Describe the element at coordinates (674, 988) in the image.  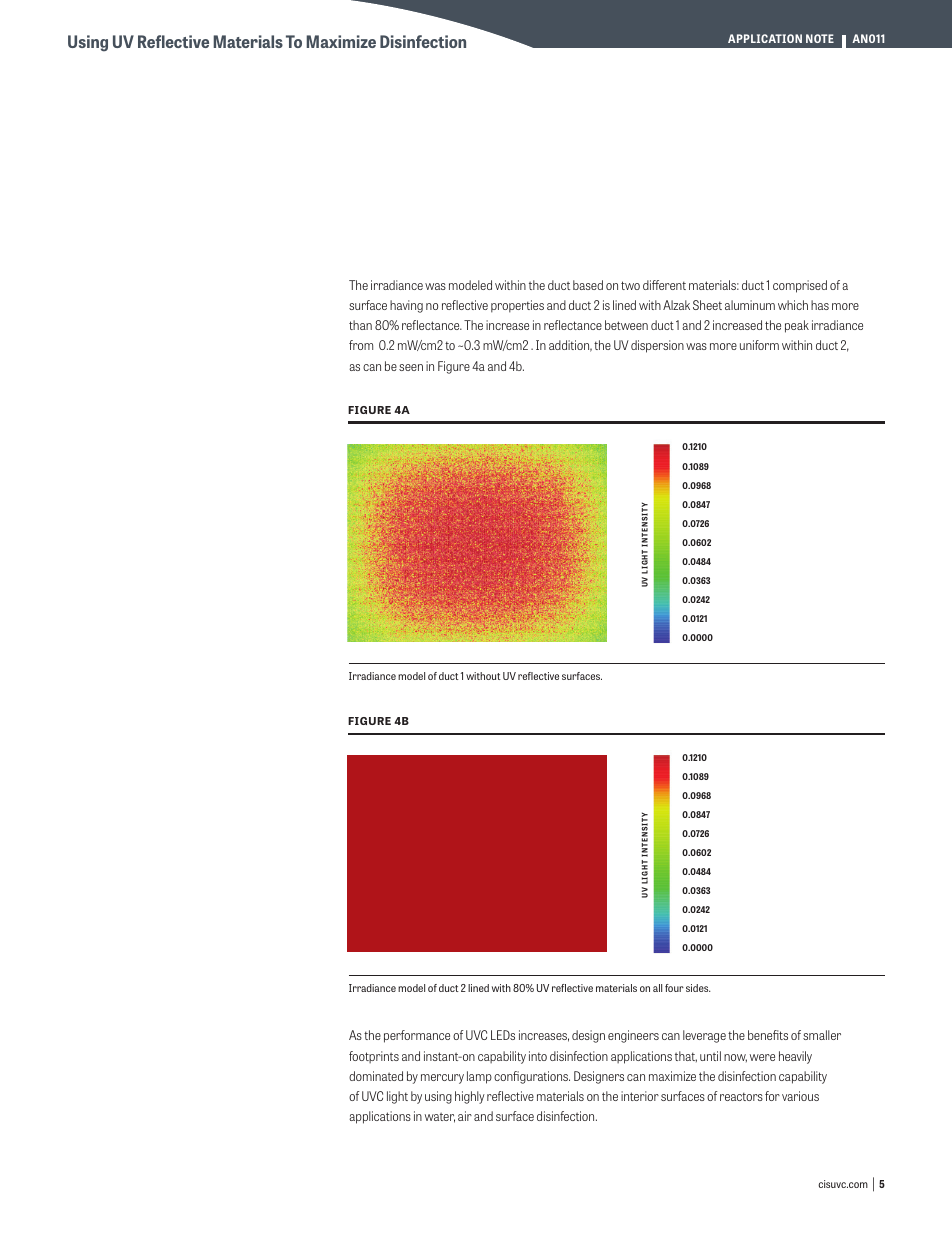
I see `four` at that location.
